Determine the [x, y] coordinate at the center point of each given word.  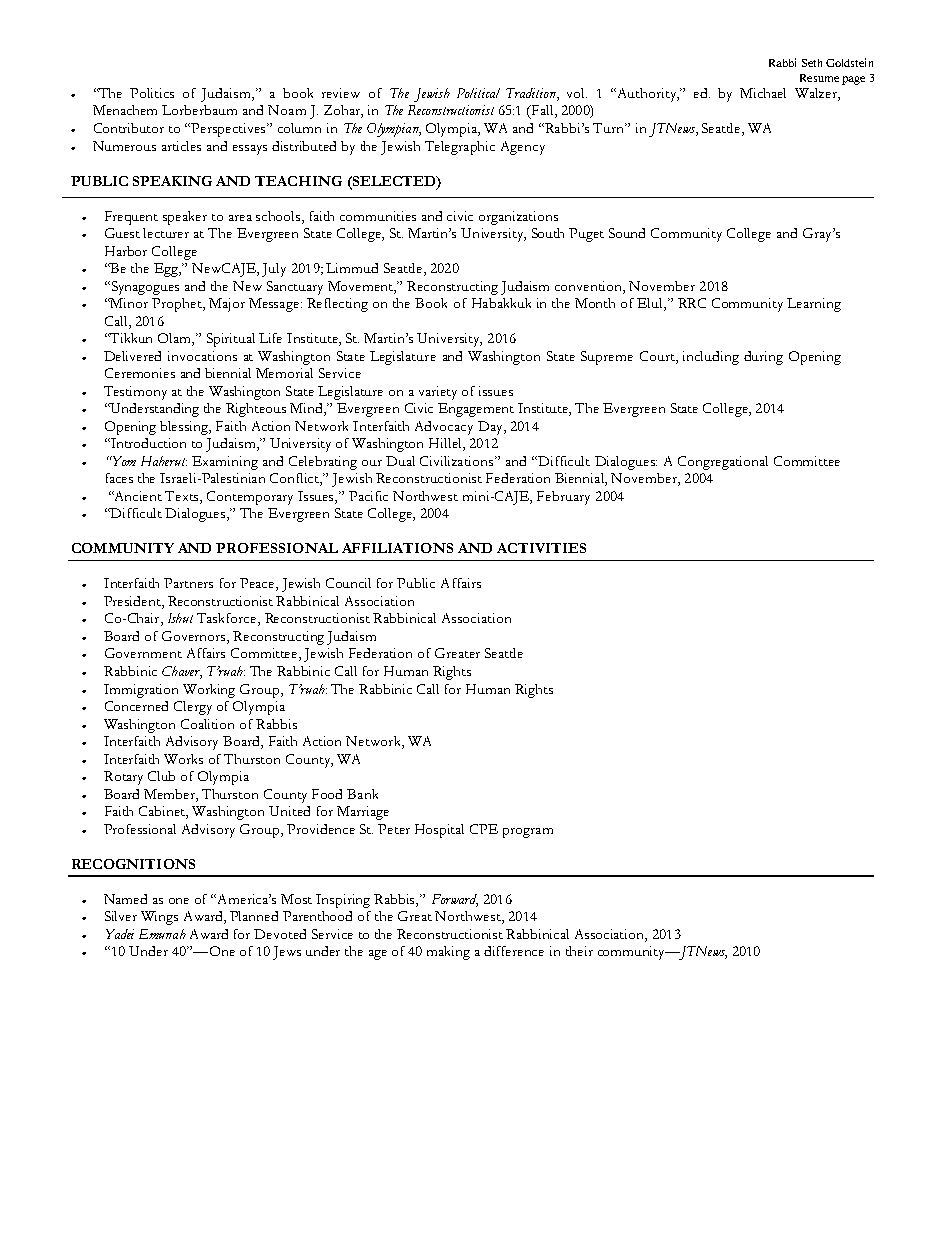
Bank [362, 794]
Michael [763, 93]
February [563, 498]
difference [514, 951]
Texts [183, 497]
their [579, 951]
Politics [152, 93]
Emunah [162, 934]
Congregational [723, 463]
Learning [814, 305]
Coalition [207, 724]
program [528, 833]
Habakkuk [501, 303]
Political [478, 93]
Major [227, 305]
